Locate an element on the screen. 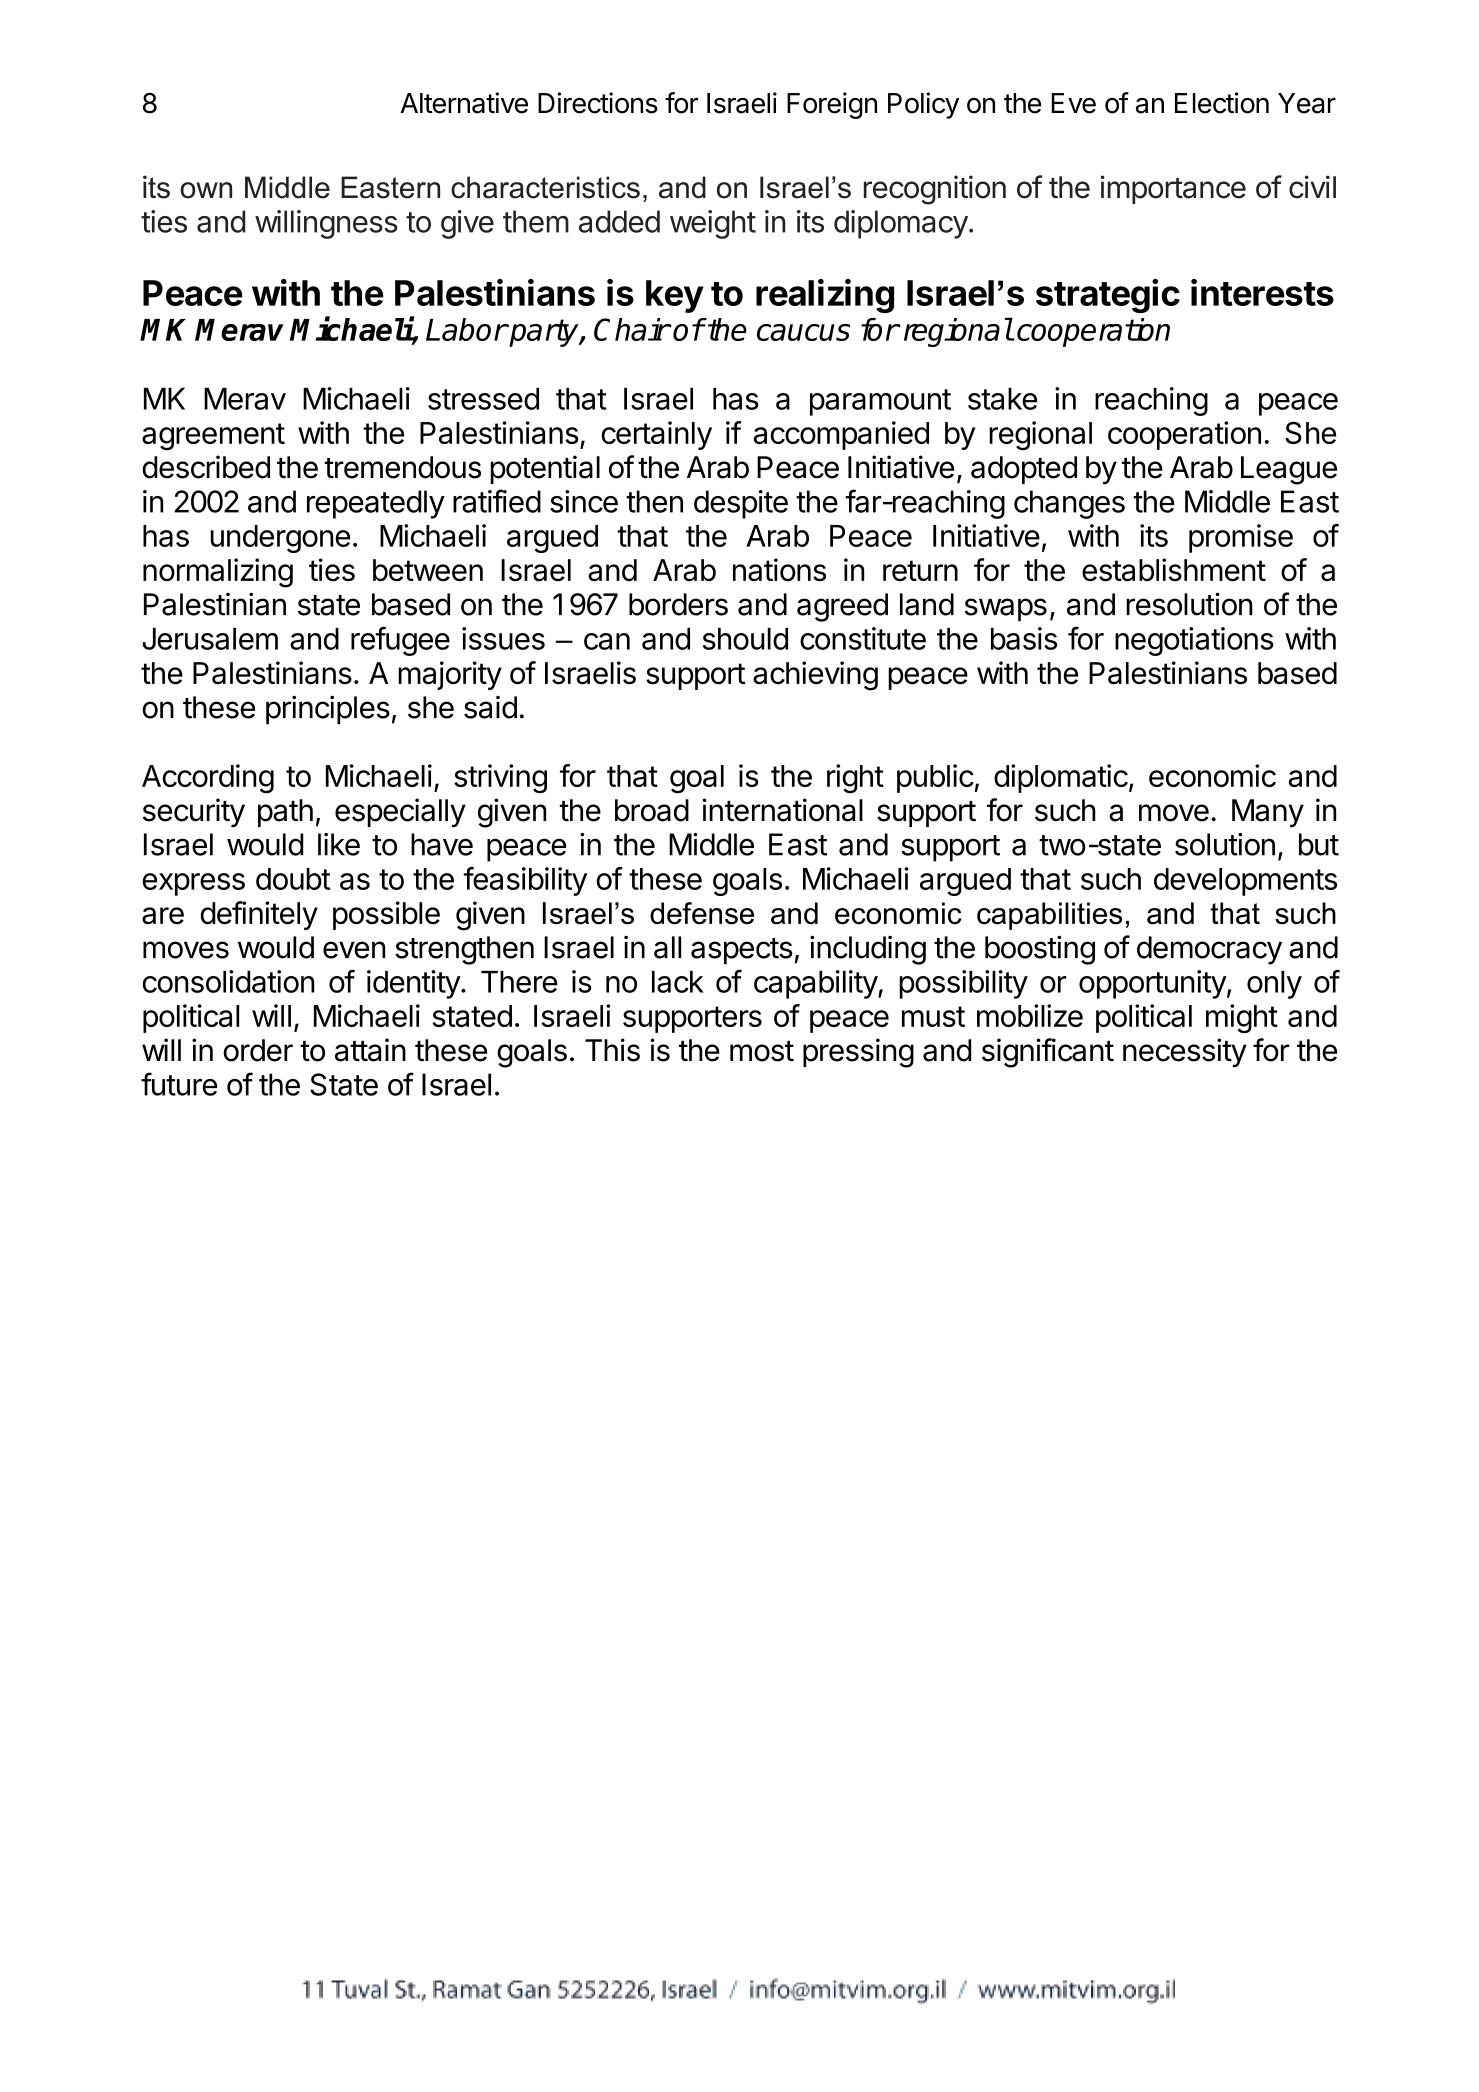  attain is located at coordinates (370, 1050).
